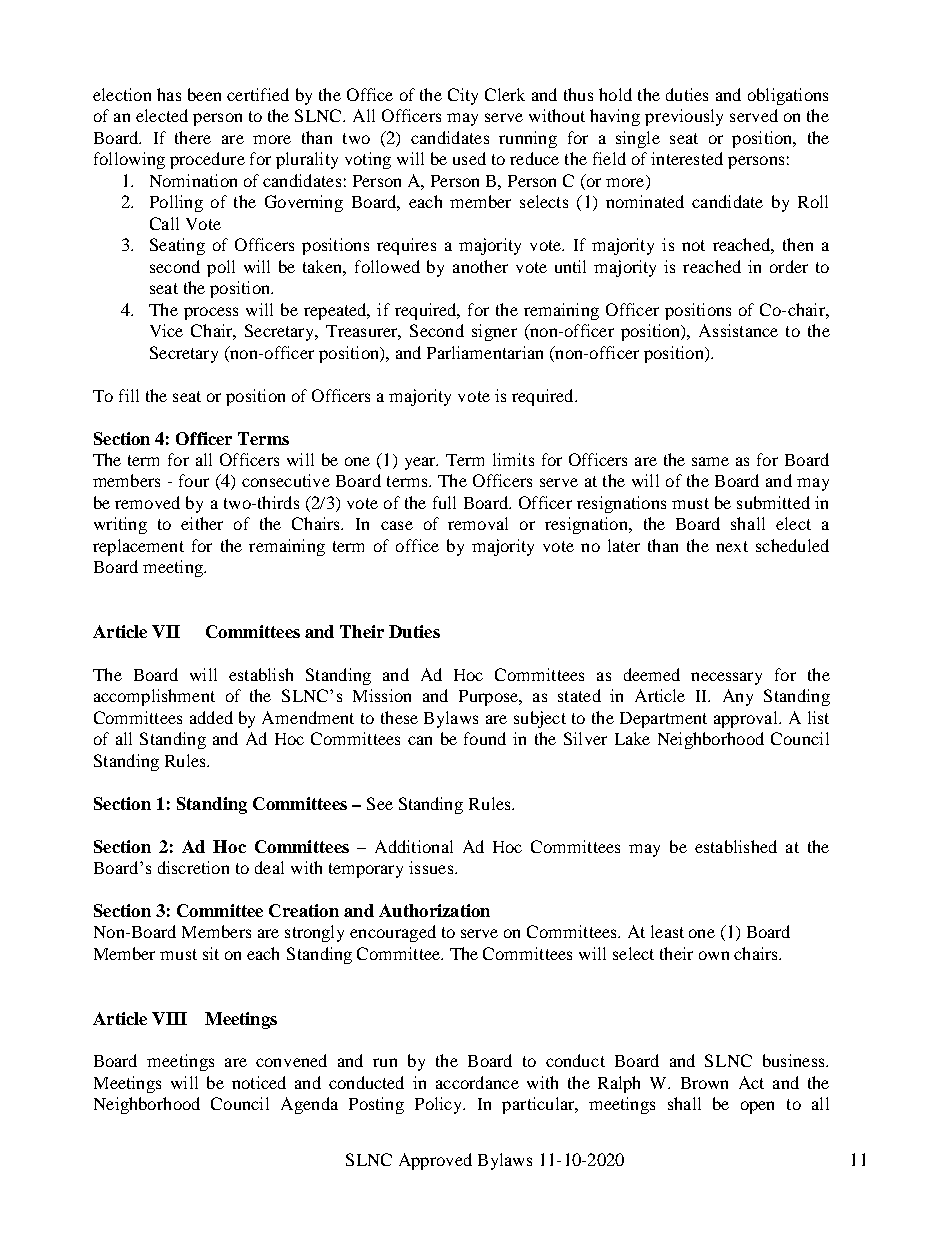 Image resolution: width=952 pixels, height=1233 pixels. What do you see at coordinates (513, 459) in the screenshot?
I see `limits` at bounding box center [513, 459].
